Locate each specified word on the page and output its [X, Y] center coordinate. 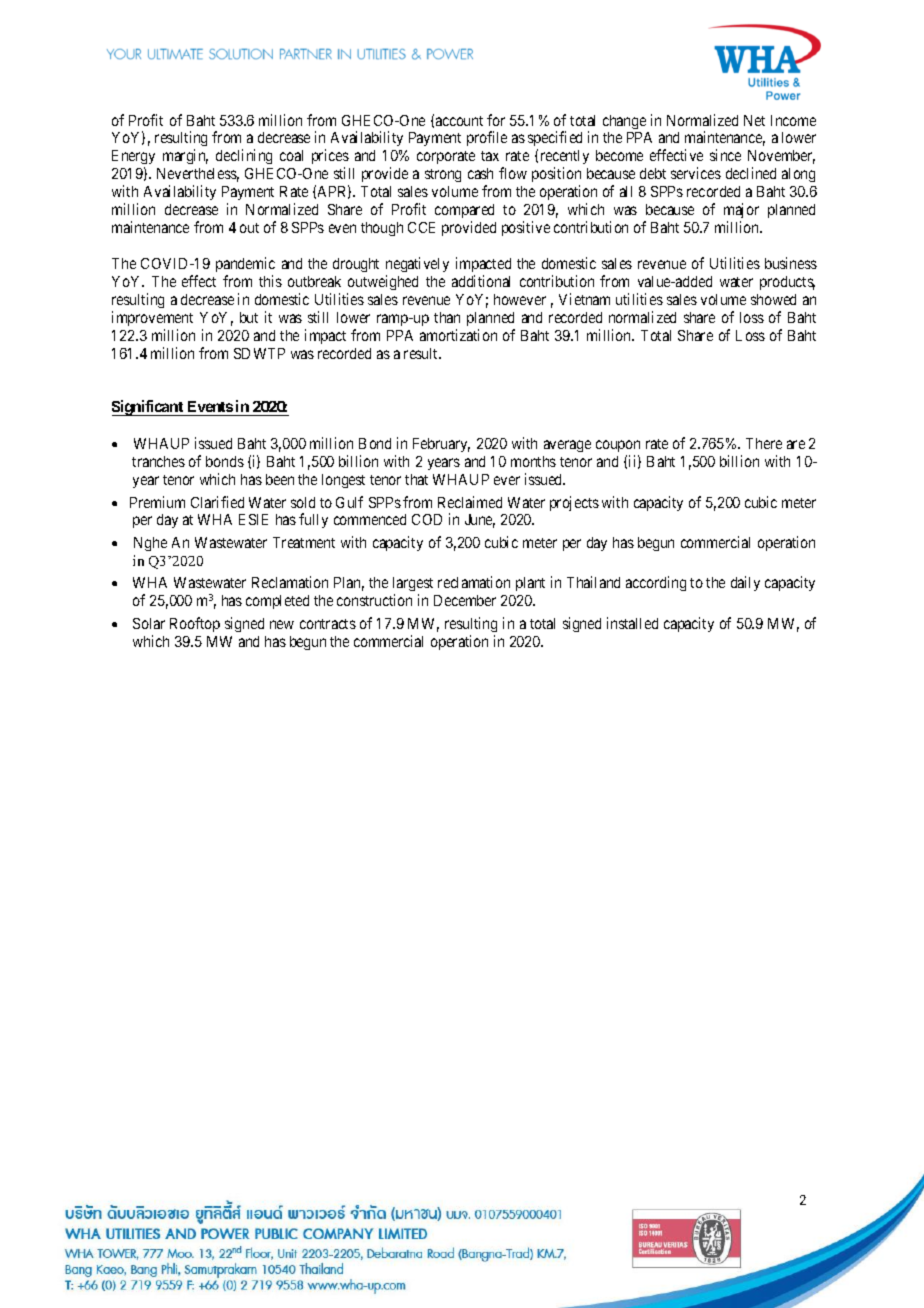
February [441, 445]
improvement [152, 318]
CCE [421, 227]
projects [574, 503]
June [480, 521]
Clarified [217, 502]
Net [754, 120]
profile [487, 138]
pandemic [245, 266]
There [764, 443]
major [741, 210]
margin [185, 156]
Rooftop [195, 624]
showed [773, 299]
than [447, 317]
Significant [149, 408]
